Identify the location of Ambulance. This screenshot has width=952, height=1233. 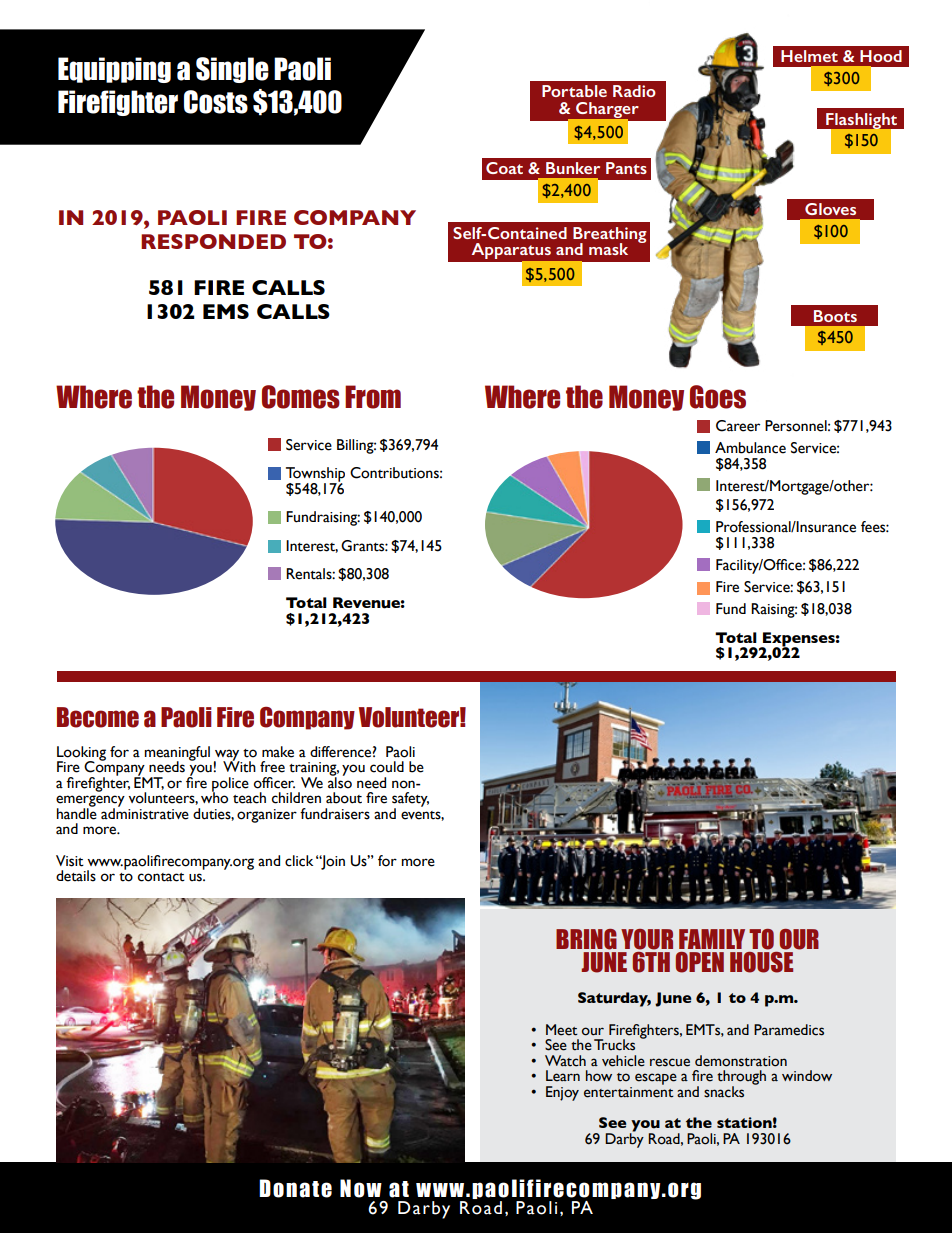
(750, 448).
